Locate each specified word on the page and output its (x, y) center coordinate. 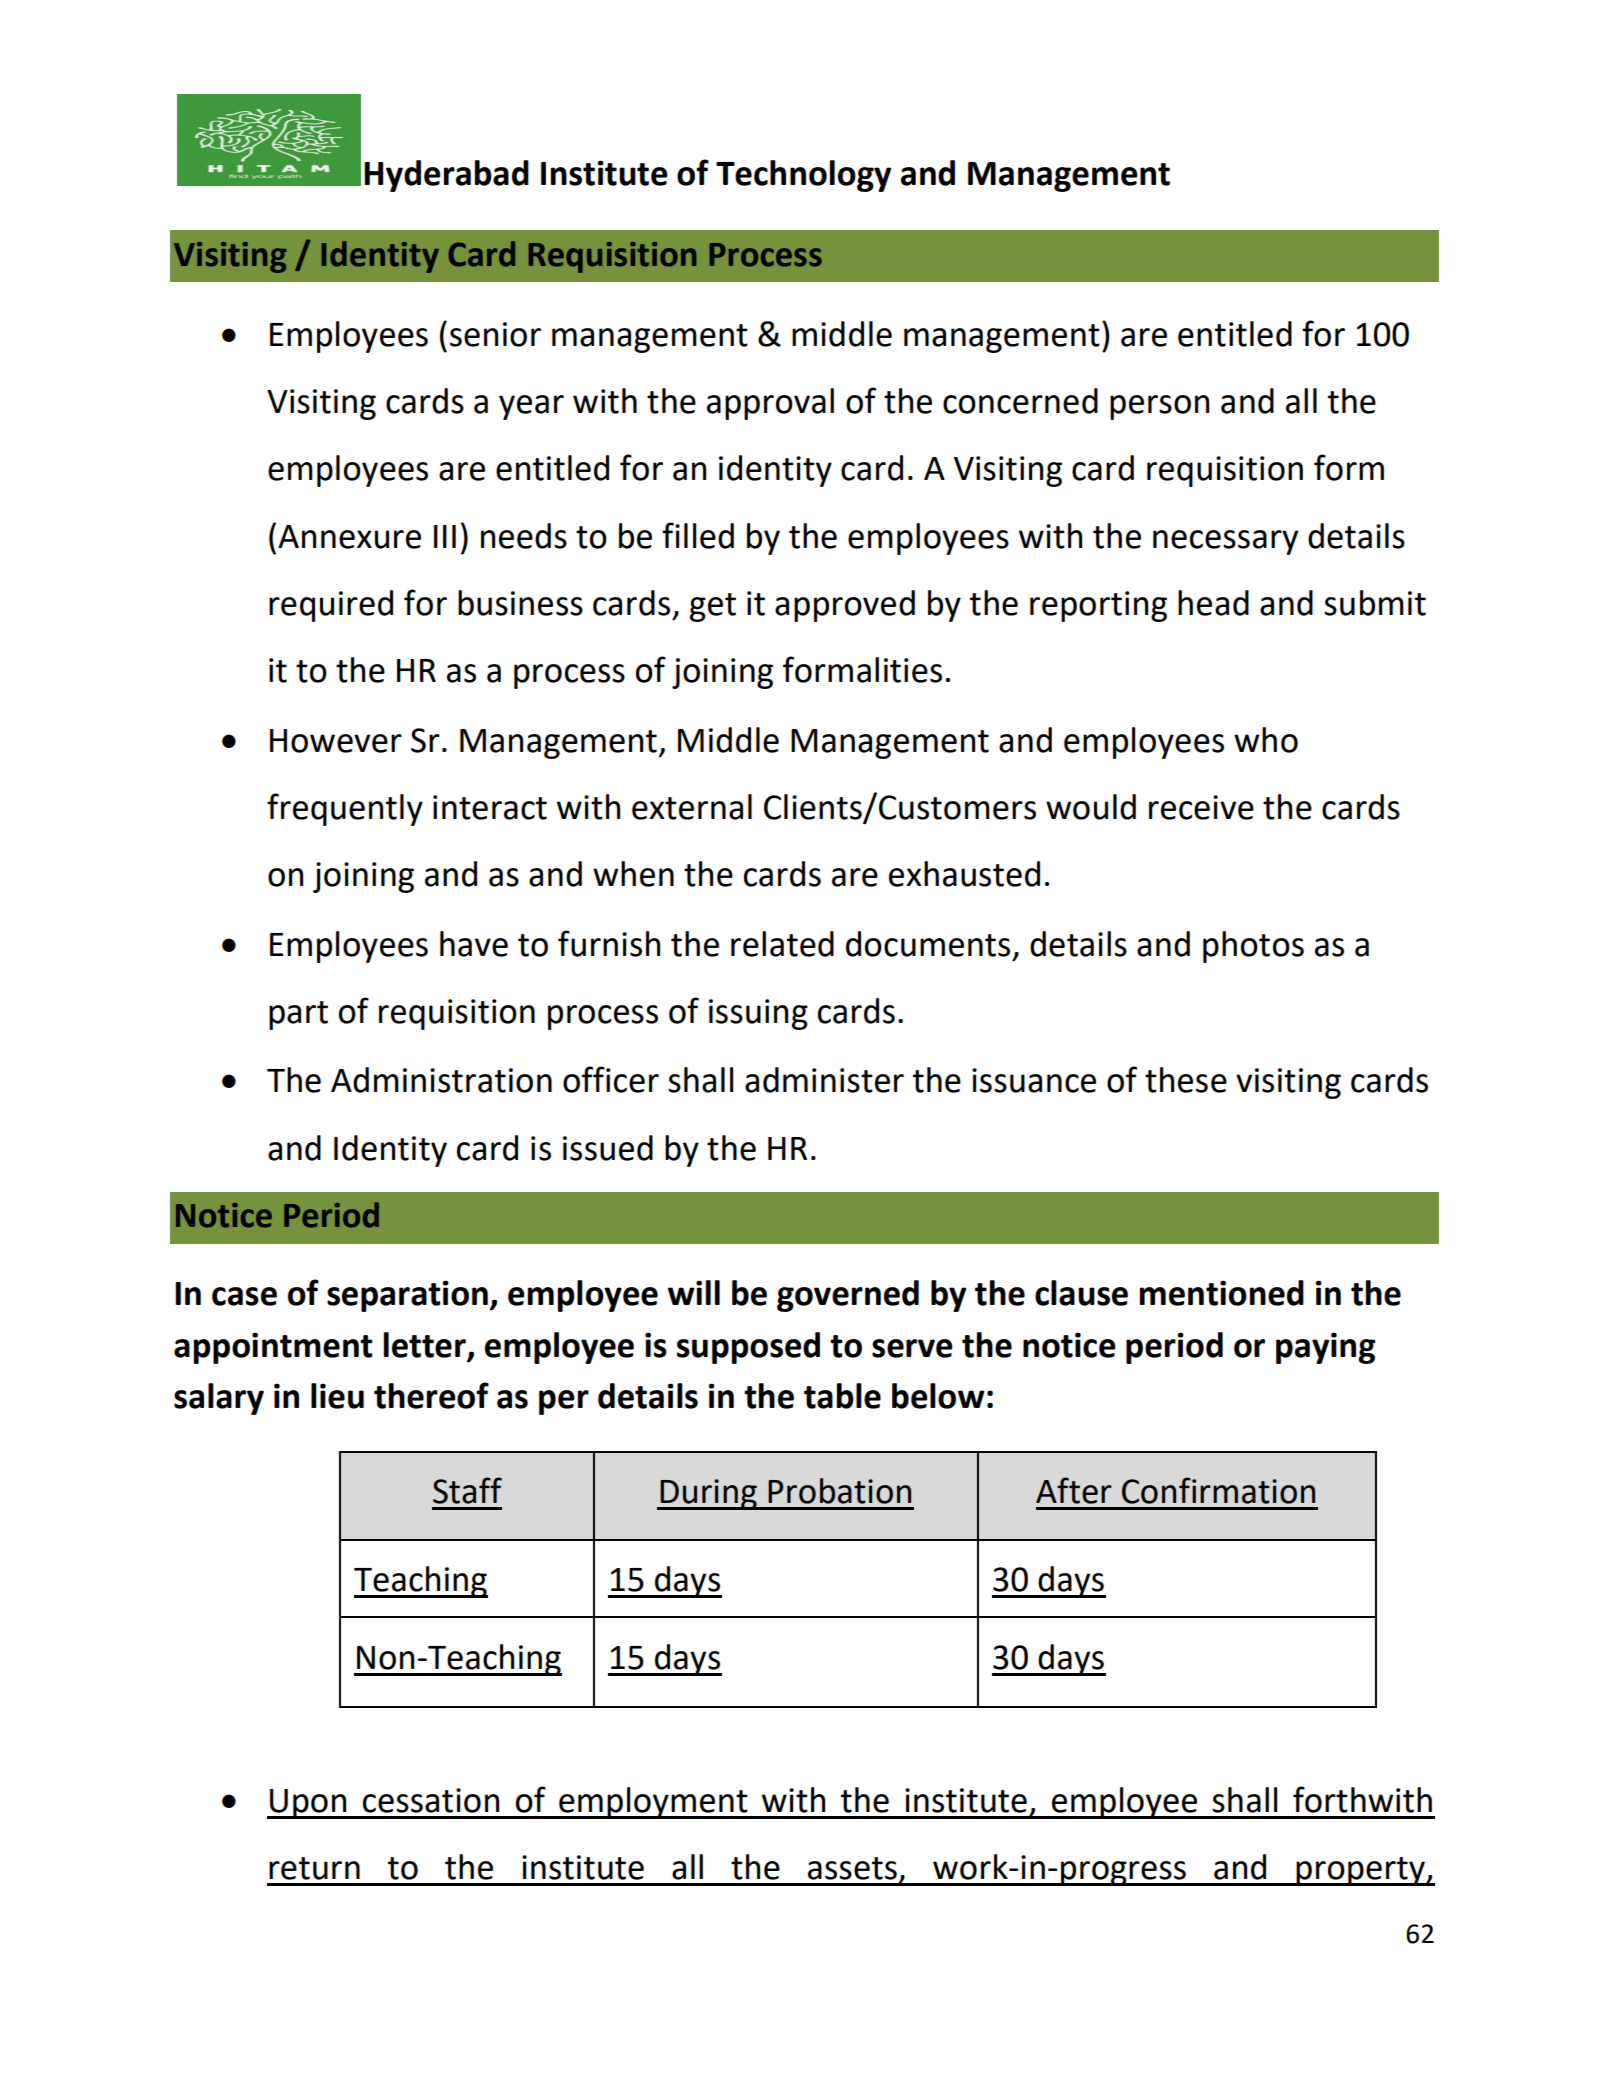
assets (852, 1868)
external (692, 807)
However (336, 741)
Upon (308, 1804)
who (1266, 740)
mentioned (1222, 1293)
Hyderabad (446, 176)
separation (408, 1296)
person (1159, 407)
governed (848, 1296)
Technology (803, 176)
